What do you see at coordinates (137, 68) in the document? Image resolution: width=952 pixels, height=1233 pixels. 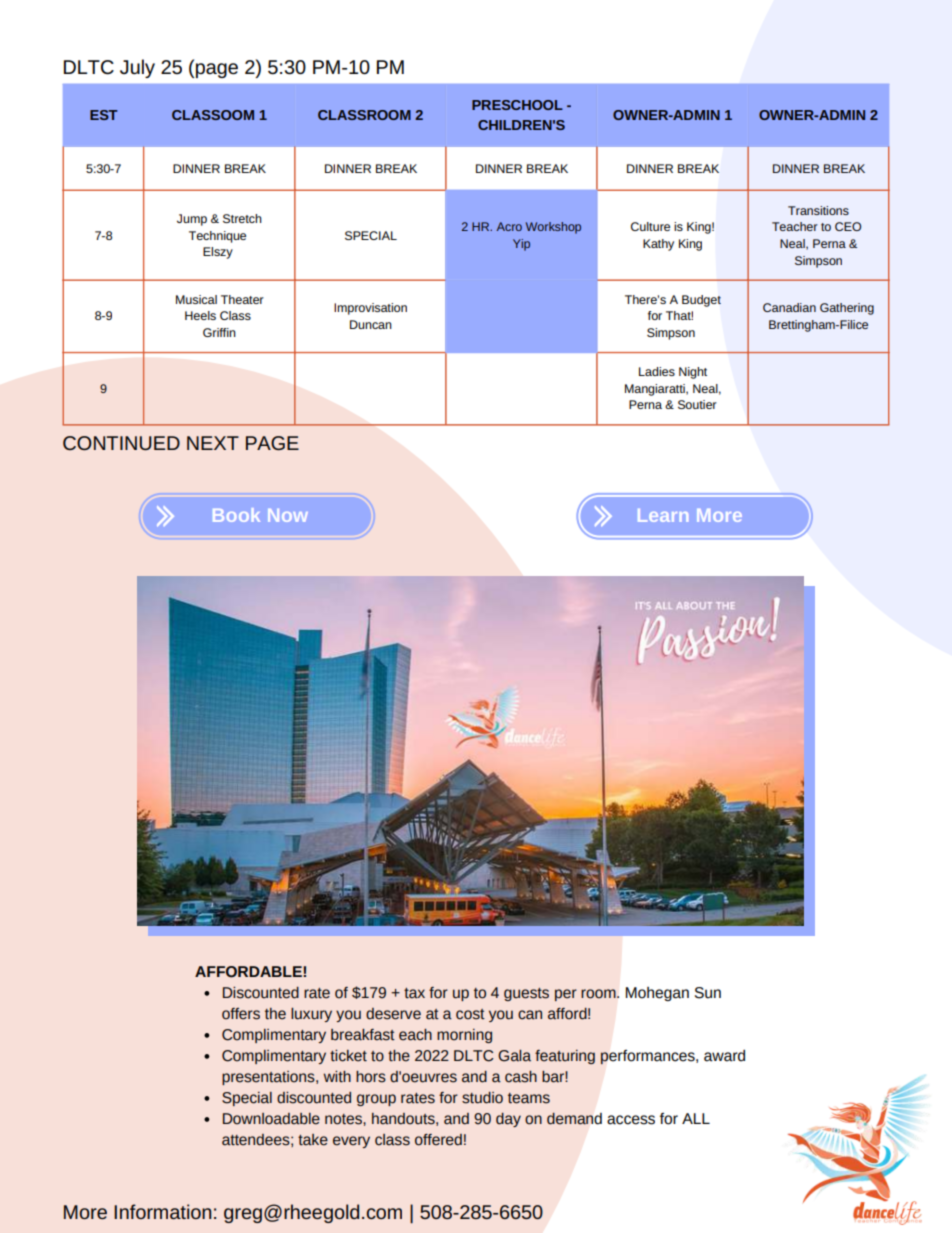 I see `July` at bounding box center [137, 68].
